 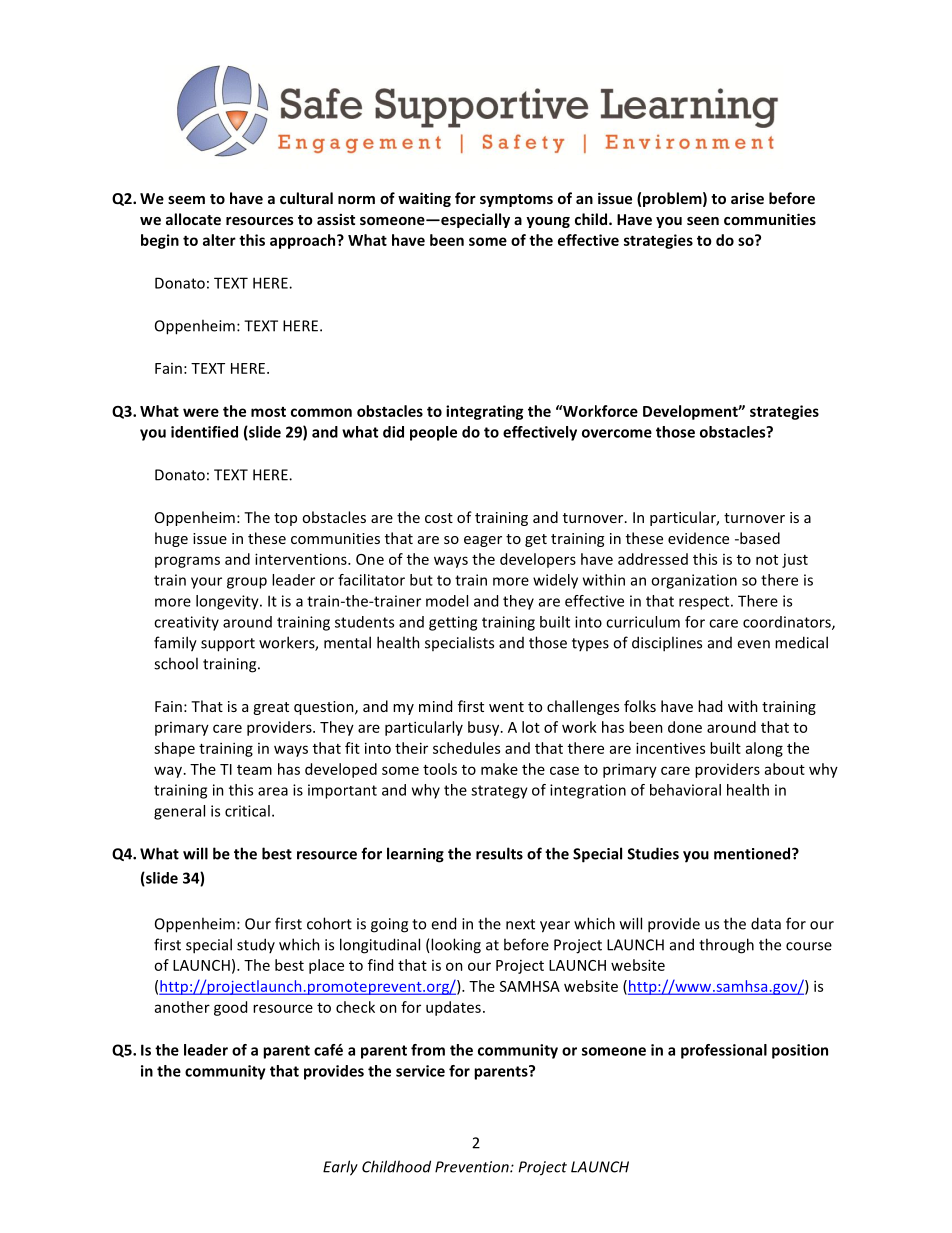 What do you see at coordinates (520, 924) in the screenshot?
I see `next` at bounding box center [520, 924].
